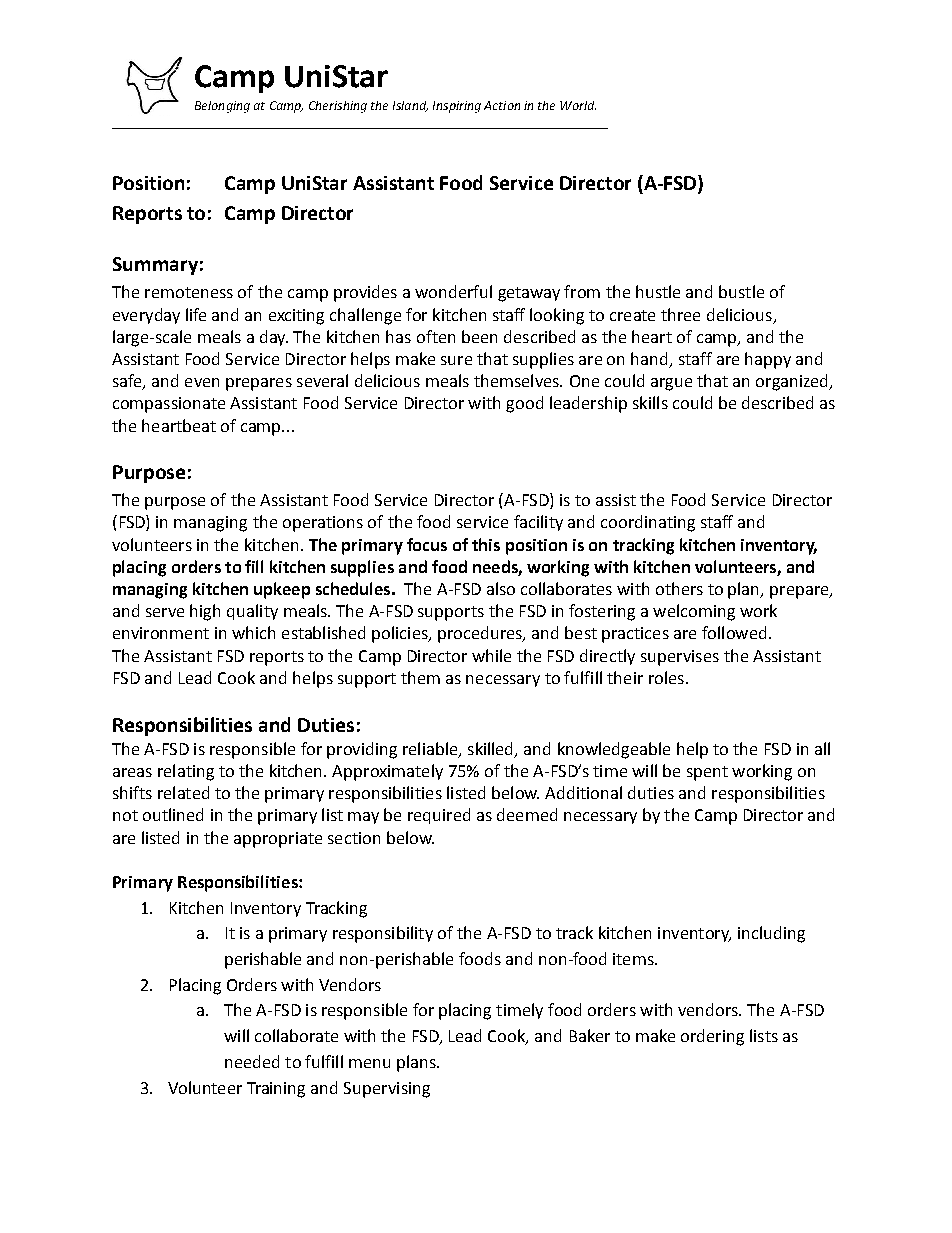  I want to click on needed, so click(252, 1061).
